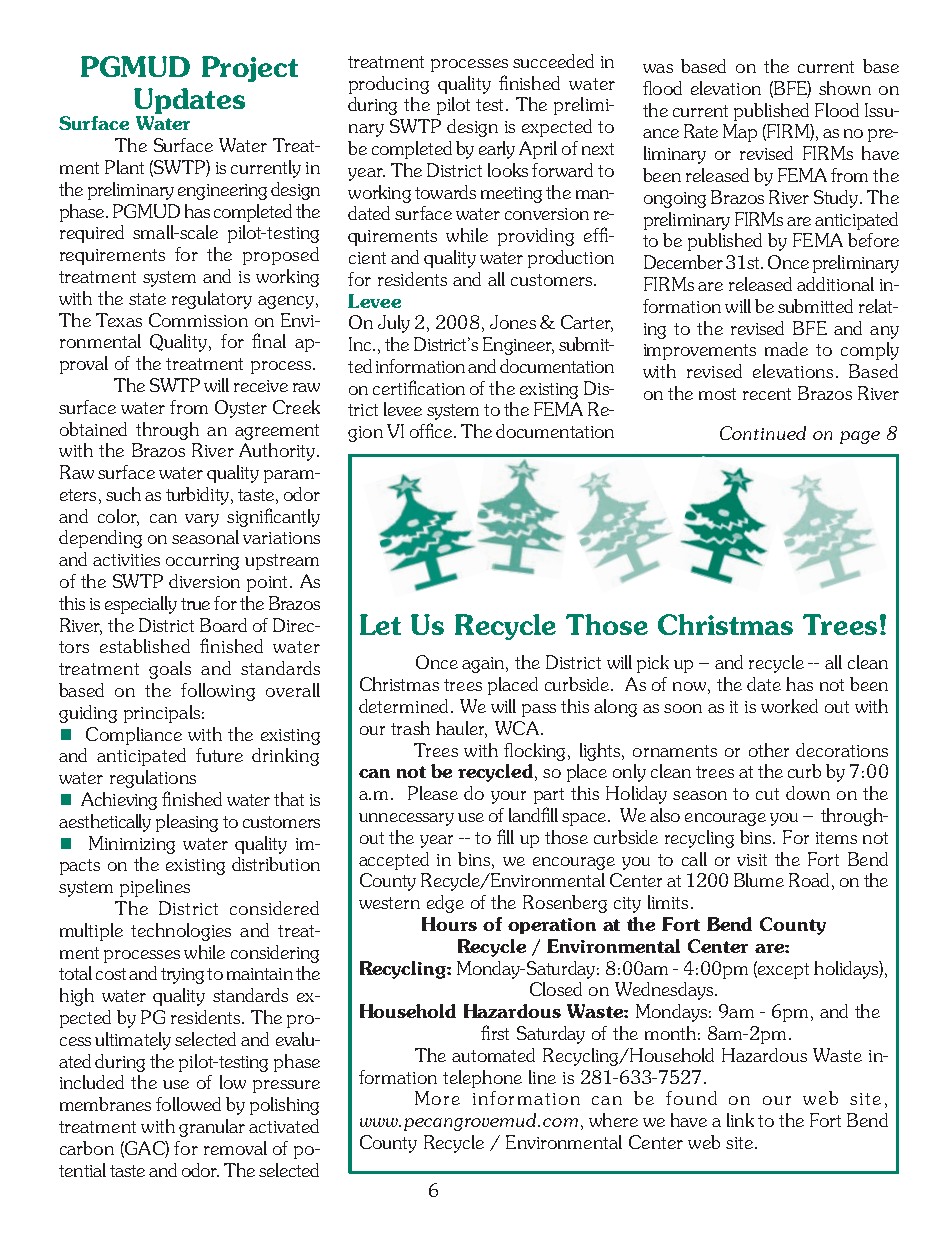  I want to click on worked, so click(789, 706).
